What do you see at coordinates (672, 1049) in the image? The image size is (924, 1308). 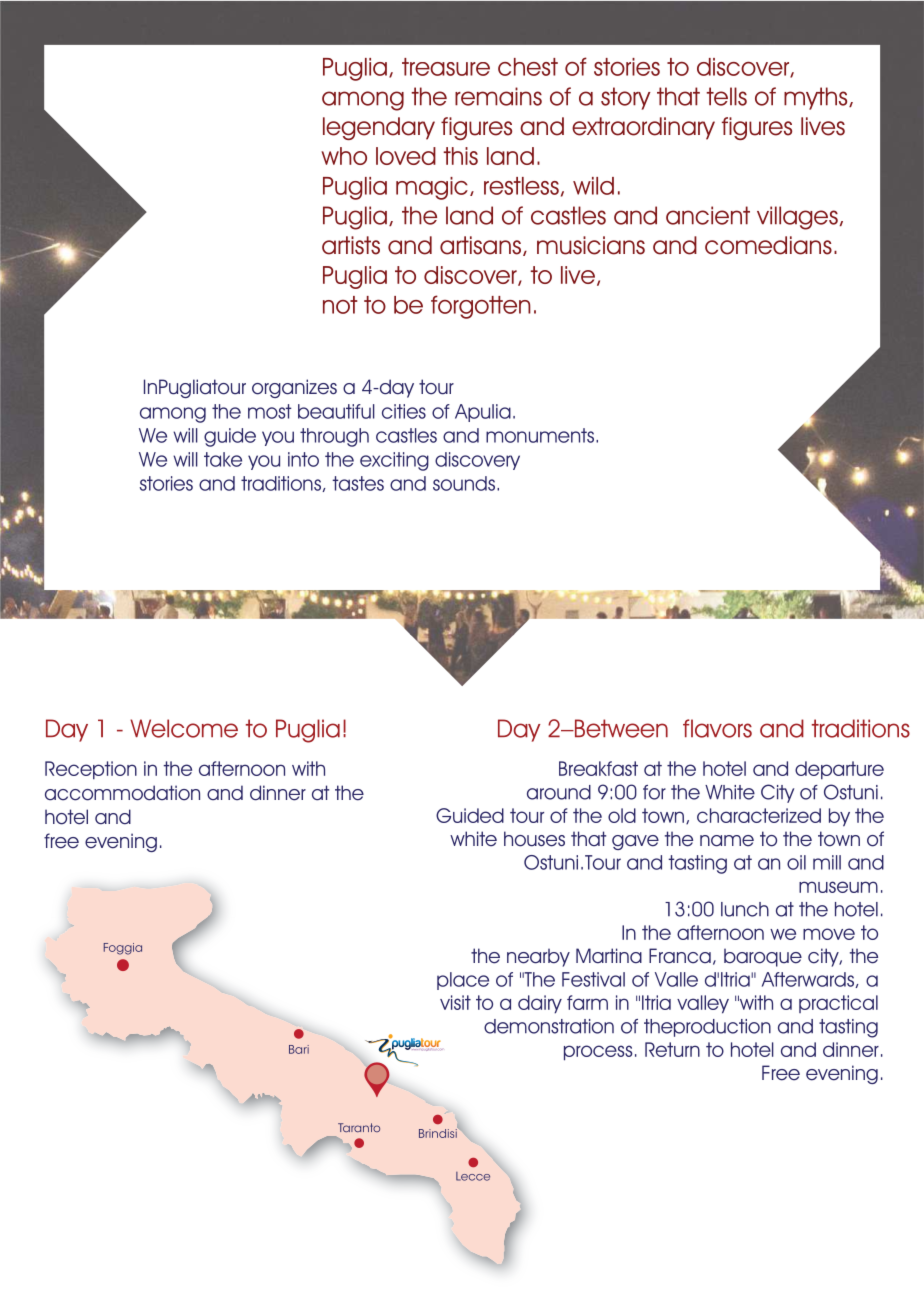 I see `Return` at bounding box center [672, 1049].
